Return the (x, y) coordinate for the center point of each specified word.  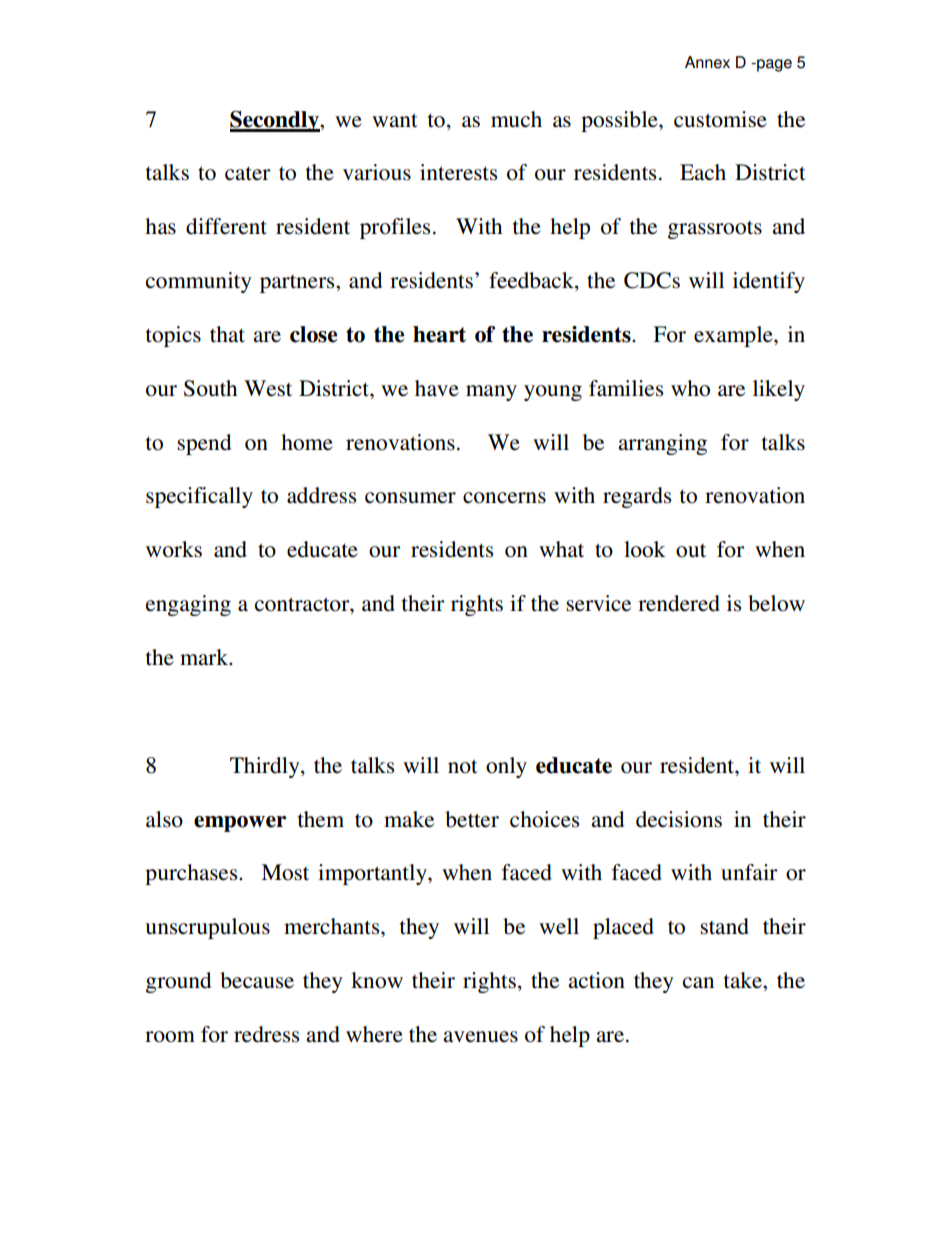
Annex (707, 62)
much (516, 119)
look (645, 549)
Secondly (275, 121)
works (174, 549)
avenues (480, 1037)
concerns (504, 498)
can (698, 983)
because (257, 980)
